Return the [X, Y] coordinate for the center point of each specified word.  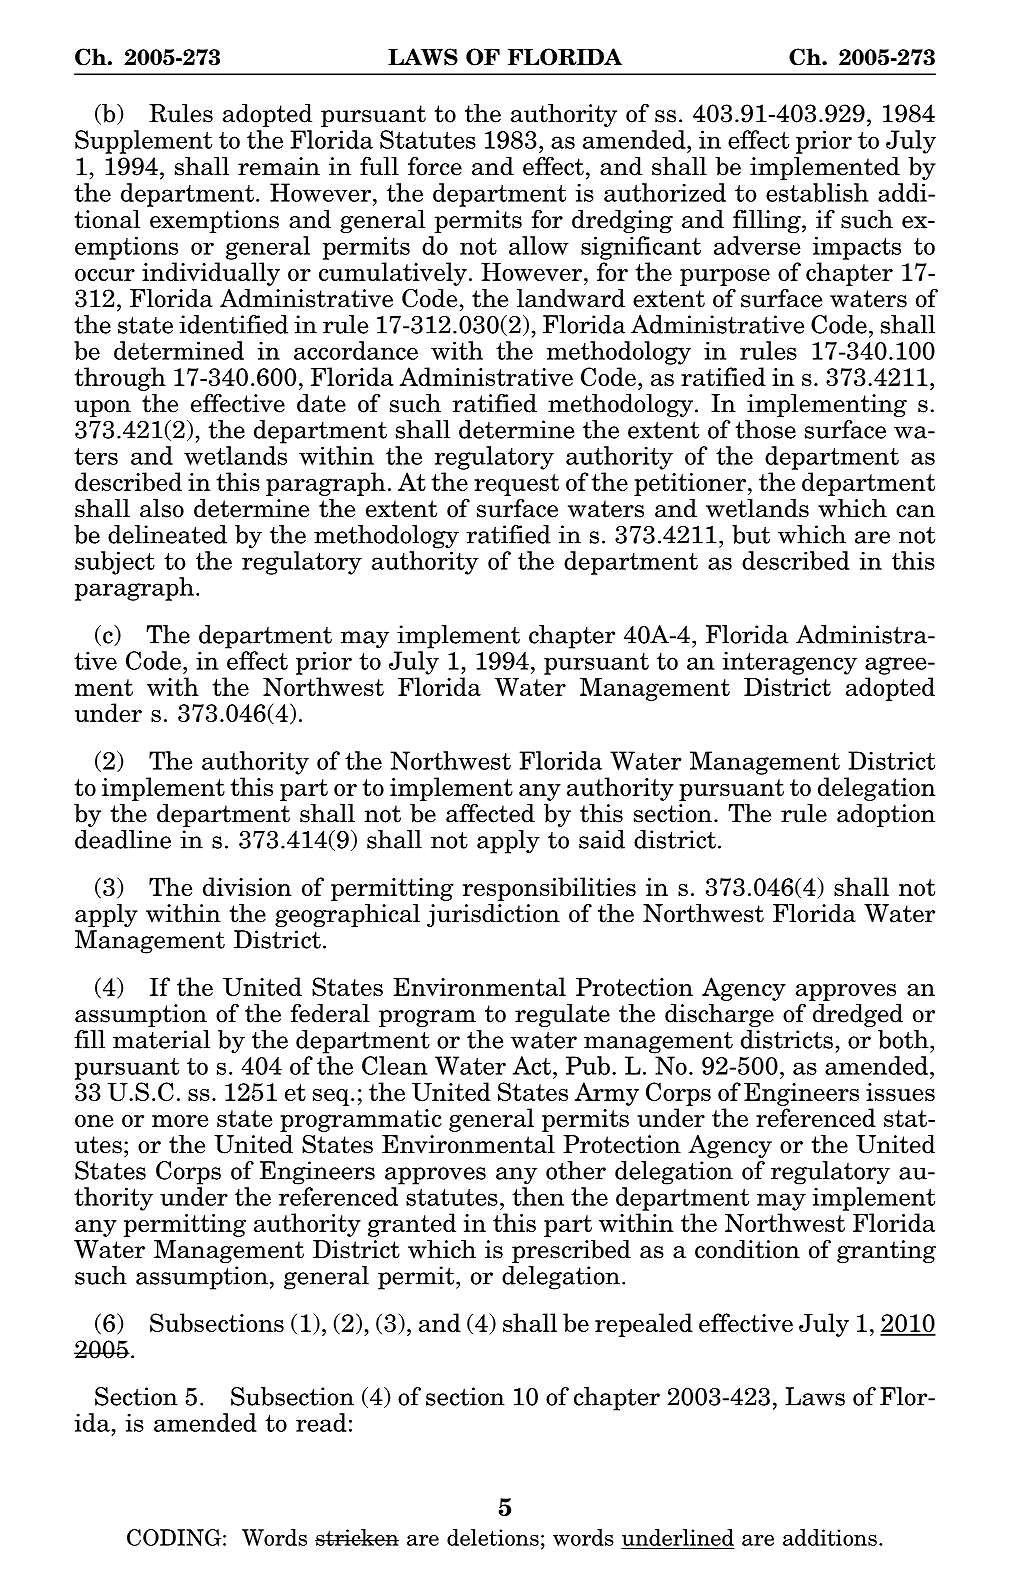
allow [539, 245]
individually [211, 274]
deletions [493, 1537]
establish [817, 192]
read [321, 1422]
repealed [644, 1325]
